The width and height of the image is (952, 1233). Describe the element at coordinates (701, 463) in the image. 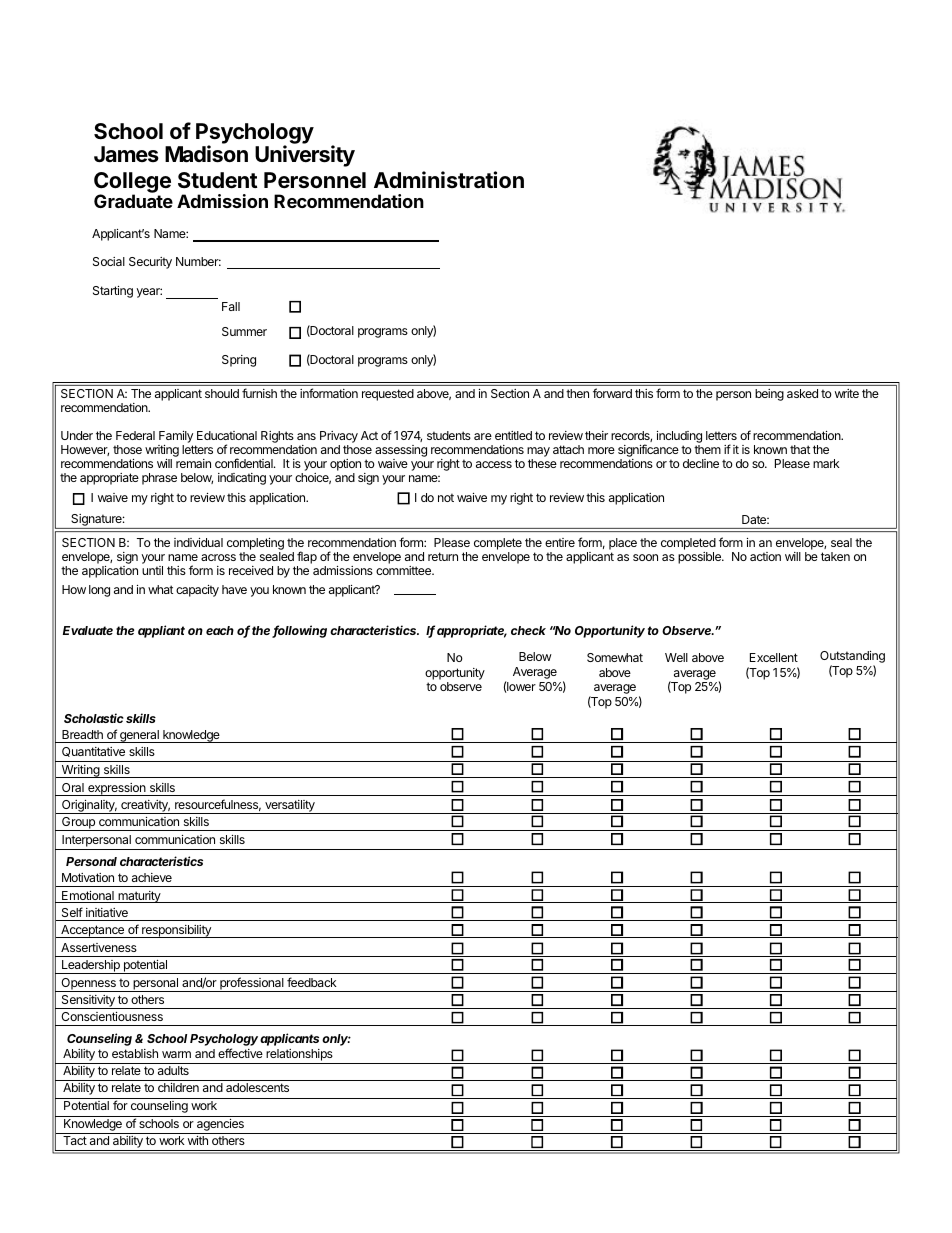

I see `decline` at that location.
